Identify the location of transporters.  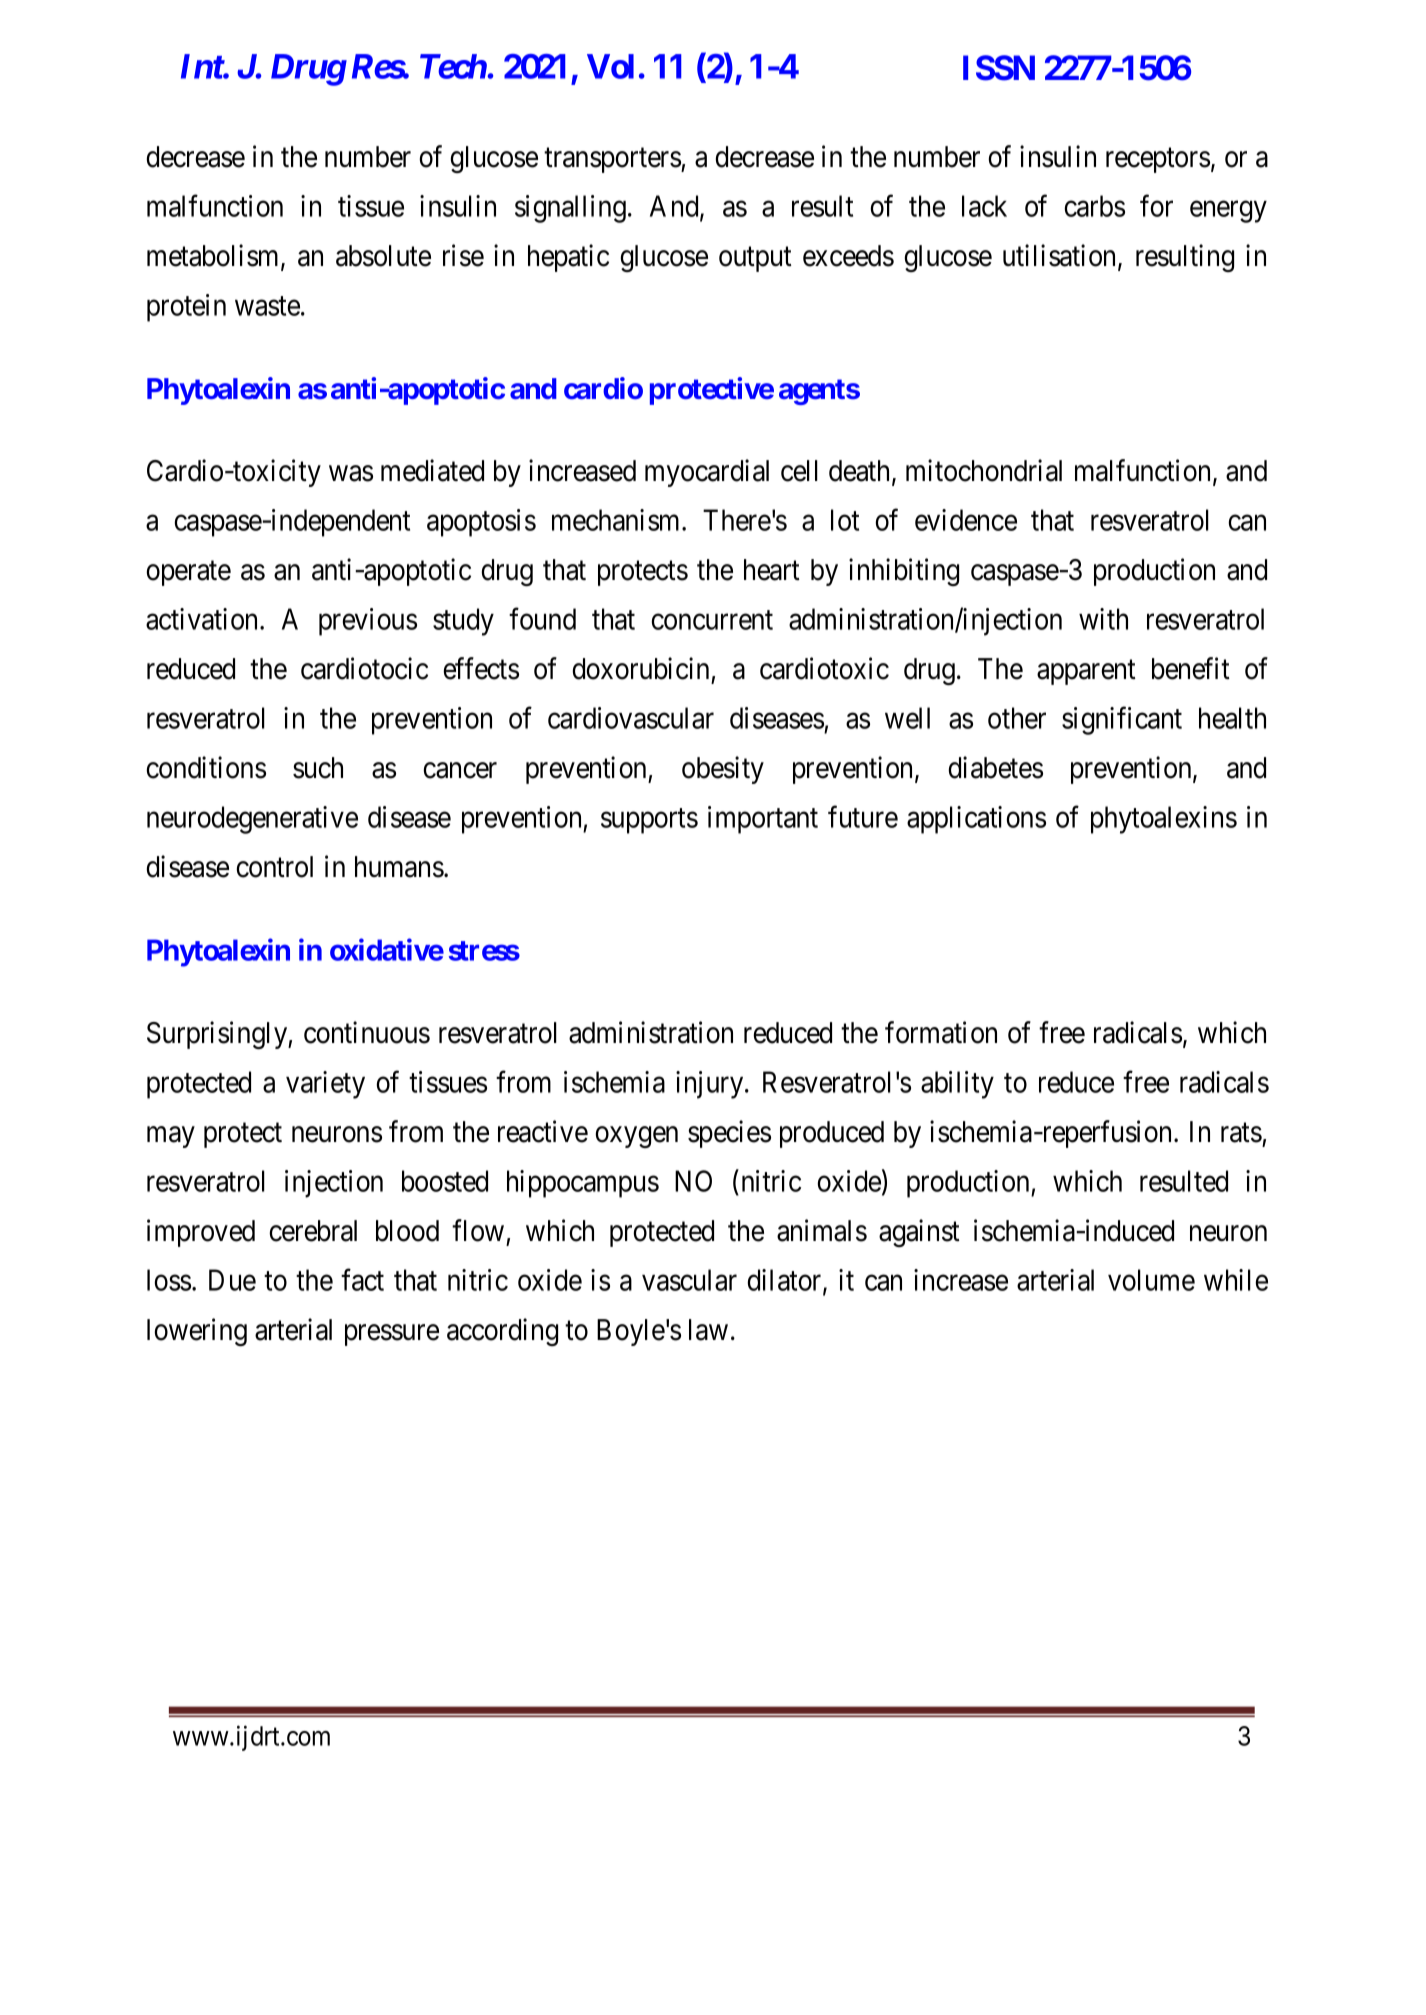
(613, 160).
